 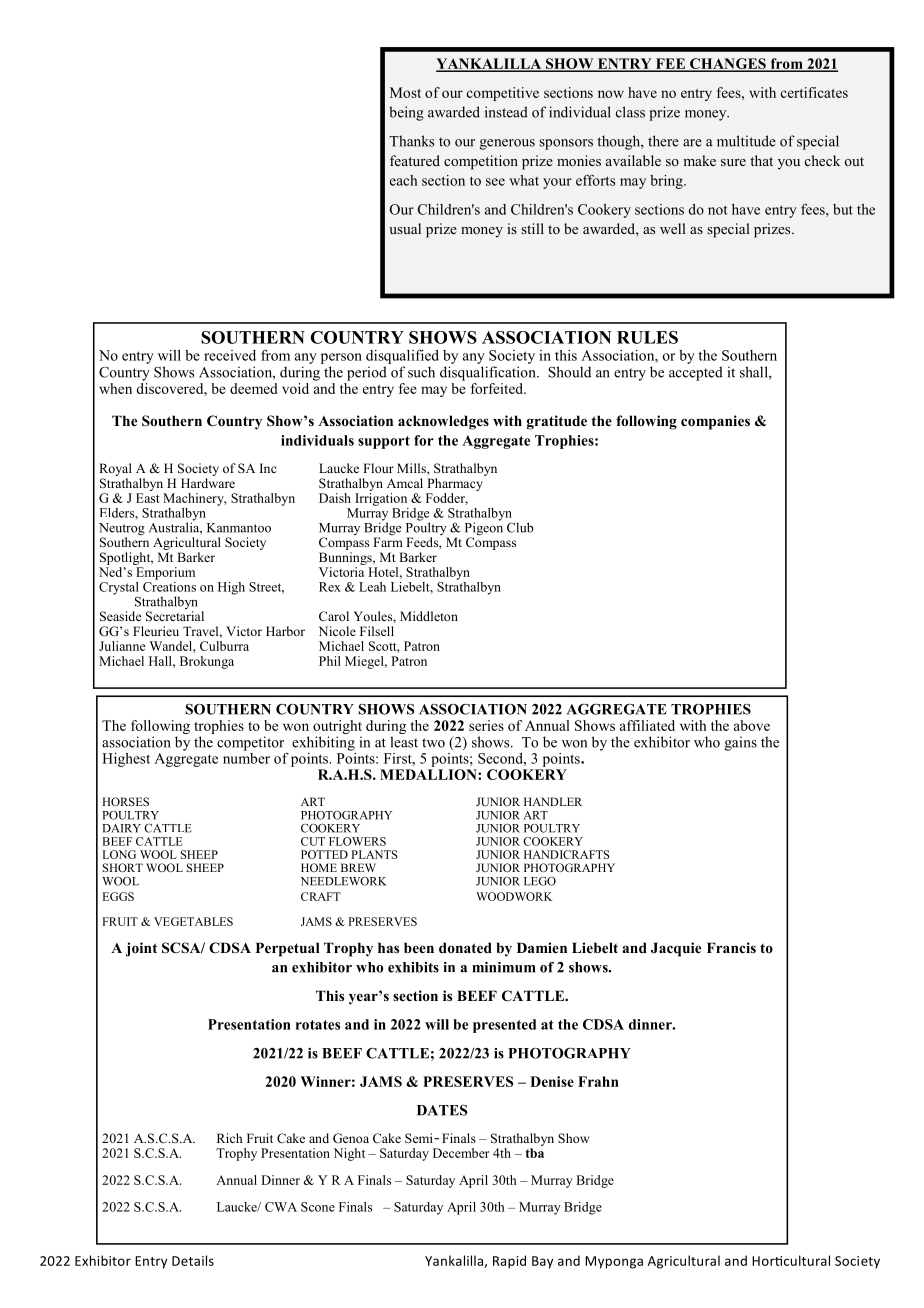 I want to click on multitude, so click(x=746, y=141).
